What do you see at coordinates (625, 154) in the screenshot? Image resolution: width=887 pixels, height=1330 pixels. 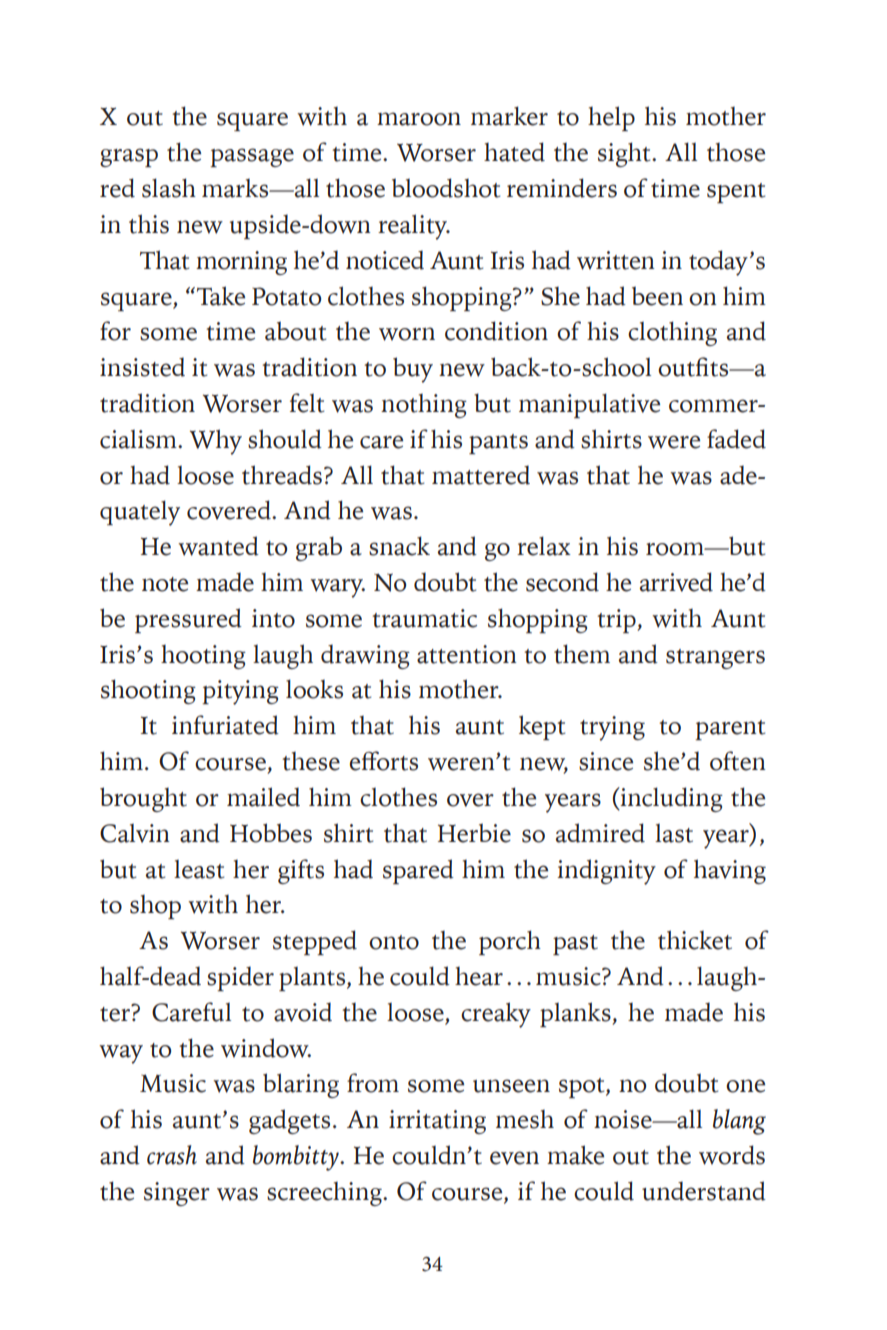 I see `sight` at bounding box center [625, 154].
